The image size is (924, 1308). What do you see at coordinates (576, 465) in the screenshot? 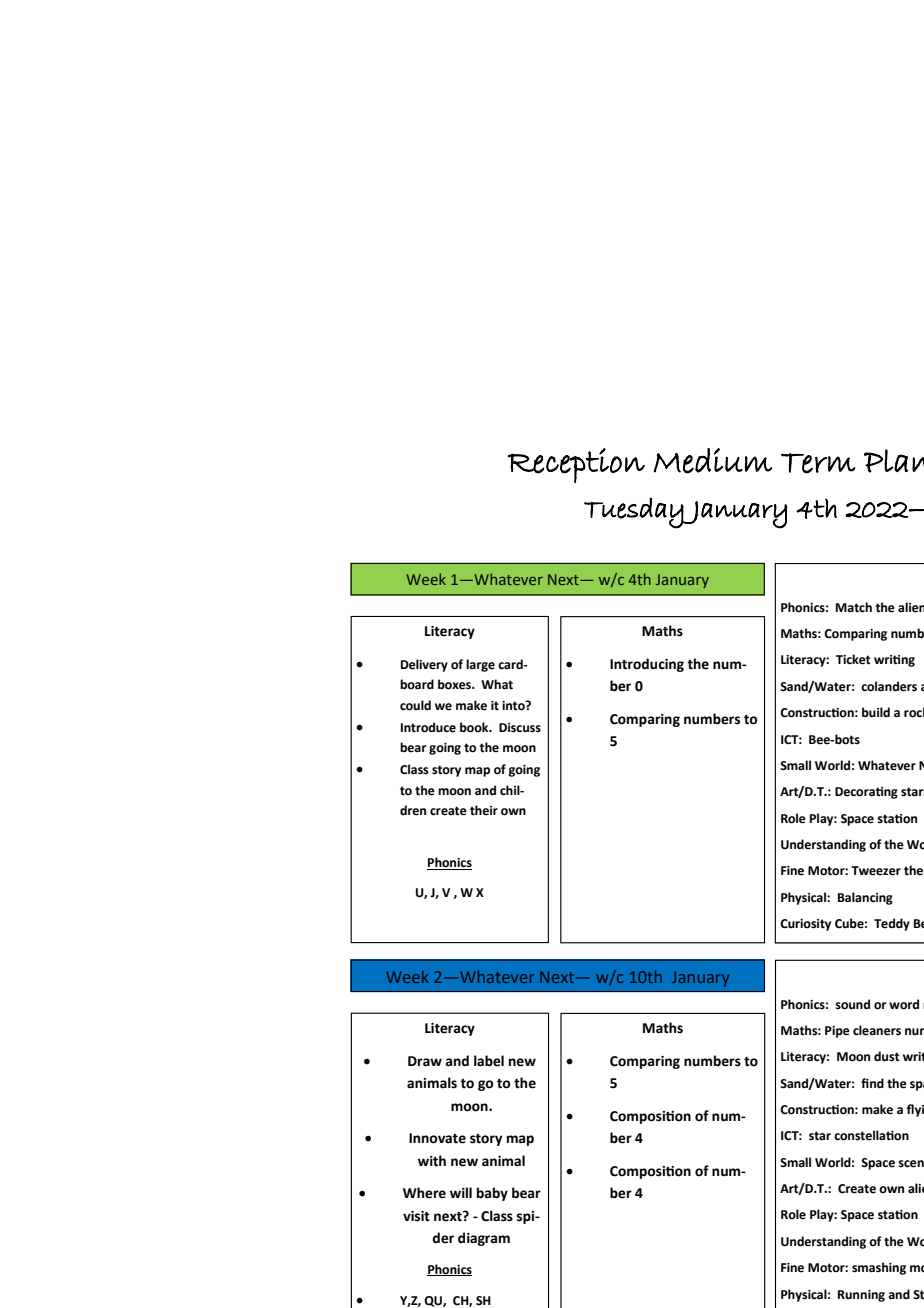
I see `Reception` at bounding box center [576, 465].
